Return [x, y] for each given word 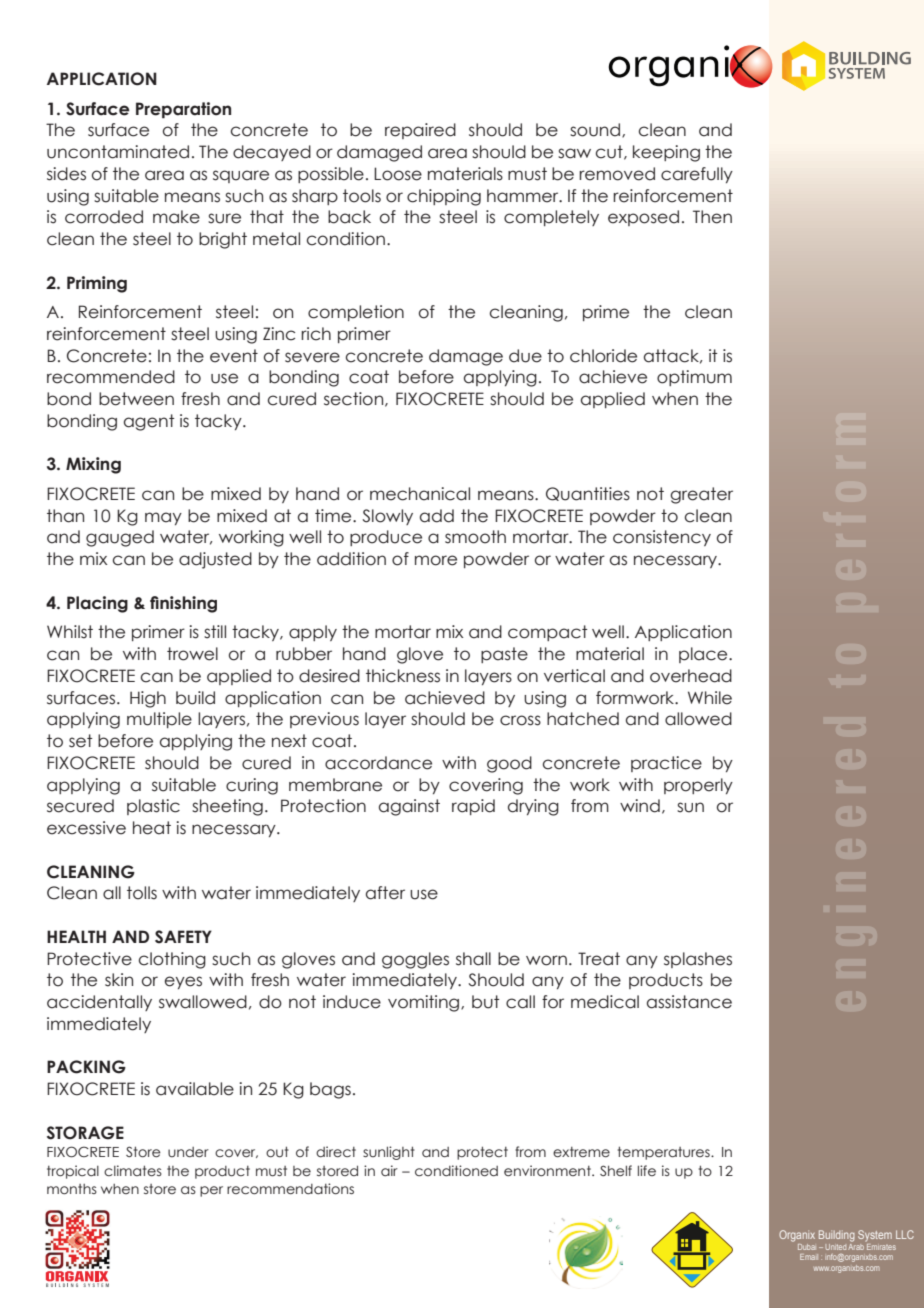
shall [473, 959]
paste [504, 655]
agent [149, 422]
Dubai [807, 1247]
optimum [694, 378]
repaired [420, 131]
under [188, 1152]
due [525, 356]
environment [548, 1171]
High [148, 699]
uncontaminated [118, 152]
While [710, 698]
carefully [697, 175]
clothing [172, 960]
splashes [698, 960]
